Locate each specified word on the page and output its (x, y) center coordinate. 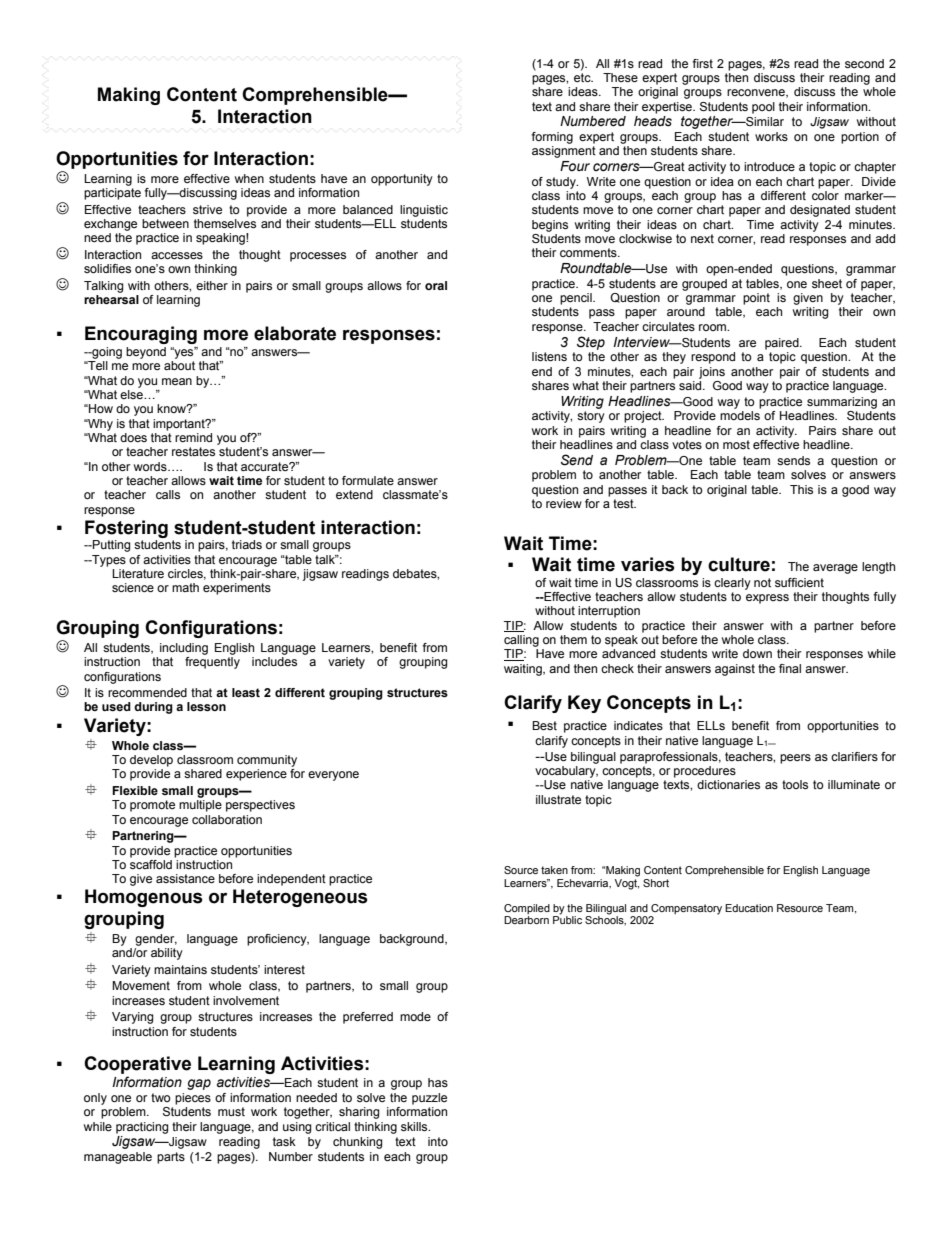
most (736, 444)
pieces (193, 1099)
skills (415, 1126)
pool (763, 108)
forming (552, 138)
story (591, 417)
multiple (200, 806)
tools (795, 784)
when (249, 178)
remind (193, 437)
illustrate (558, 799)
